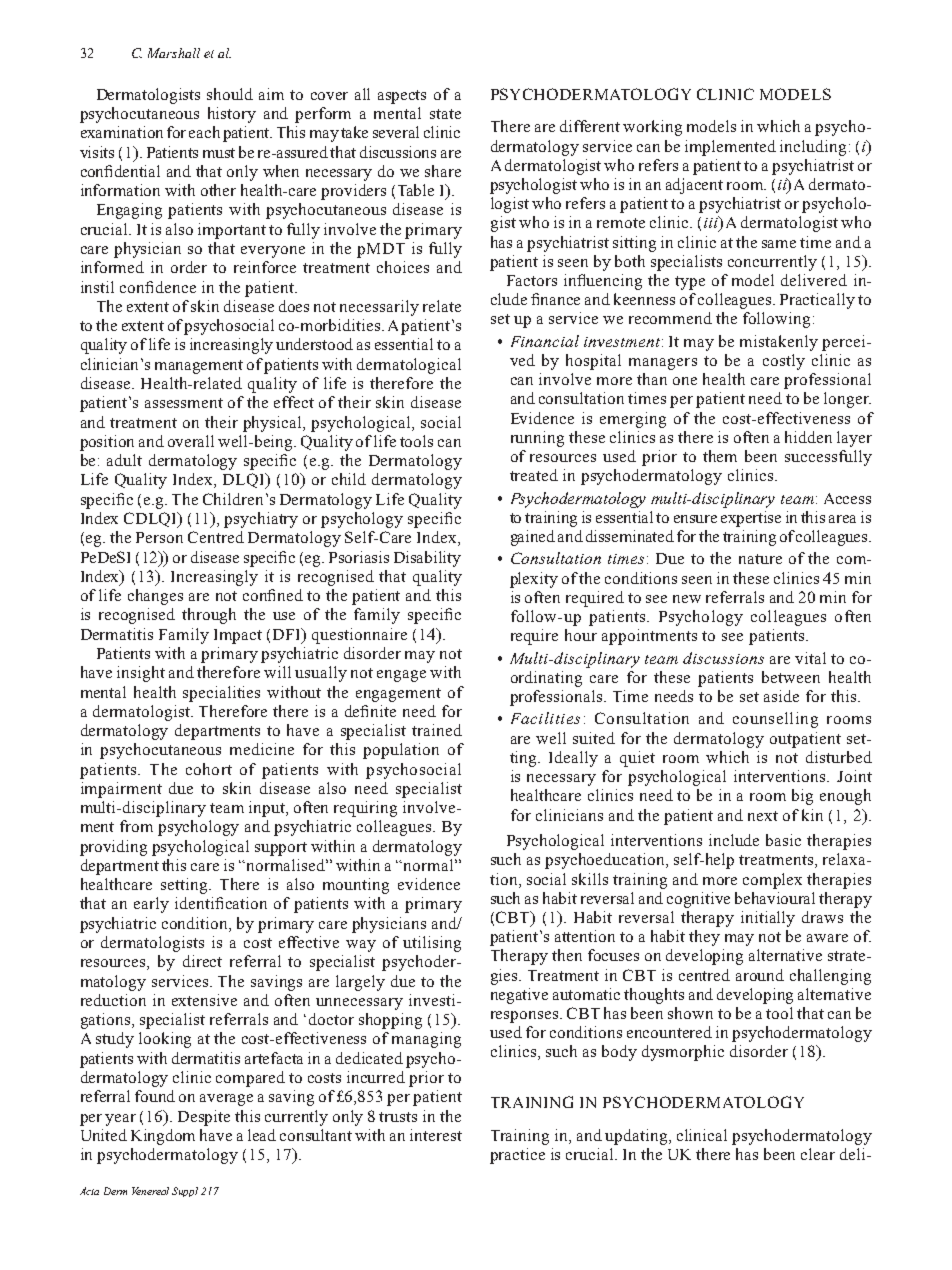 The width and height of the image is (952, 1270). Describe the element at coordinates (772, 881) in the image. I see `complex` at that location.
